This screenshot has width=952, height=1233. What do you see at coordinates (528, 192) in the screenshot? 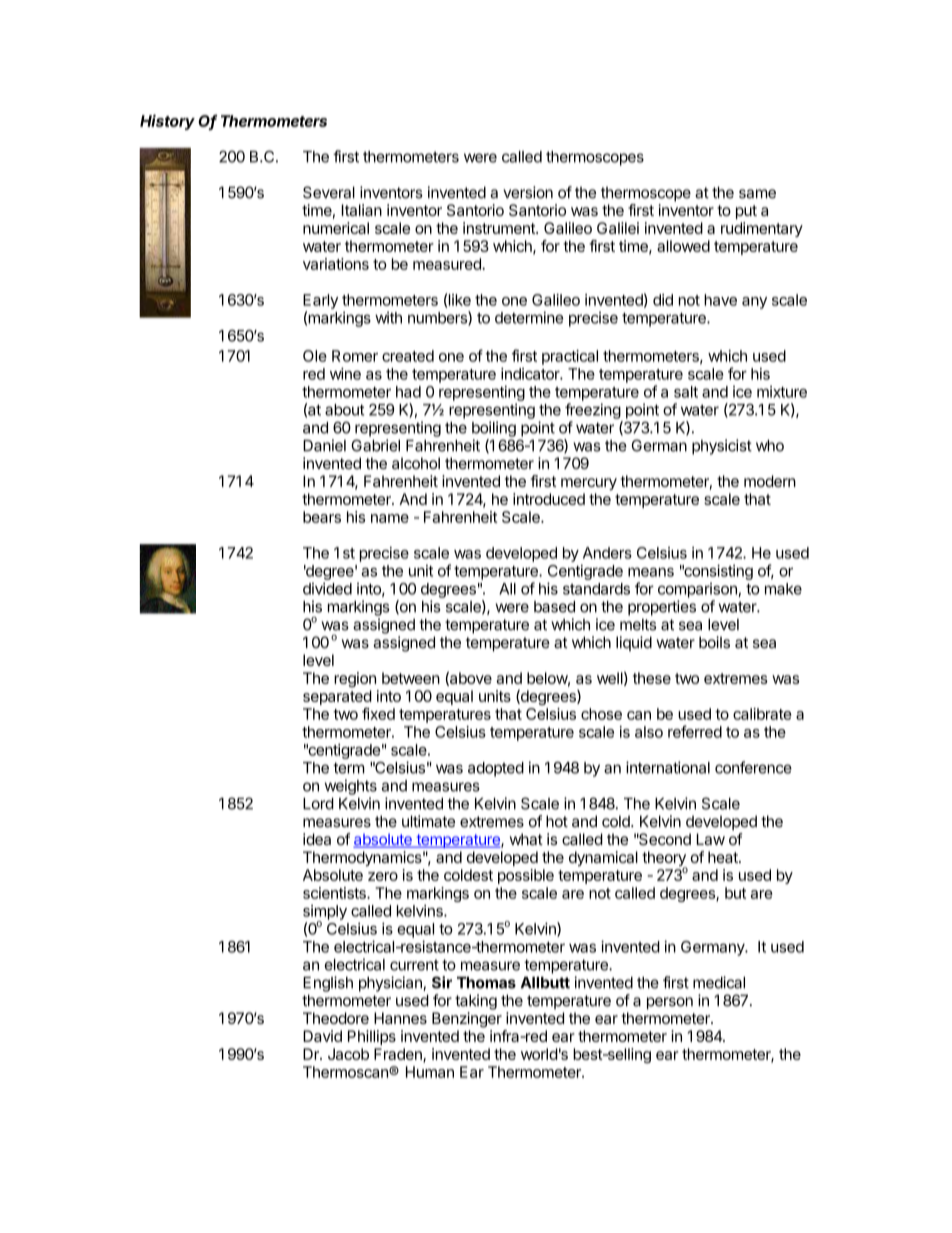
I see `version` at bounding box center [528, 192].
